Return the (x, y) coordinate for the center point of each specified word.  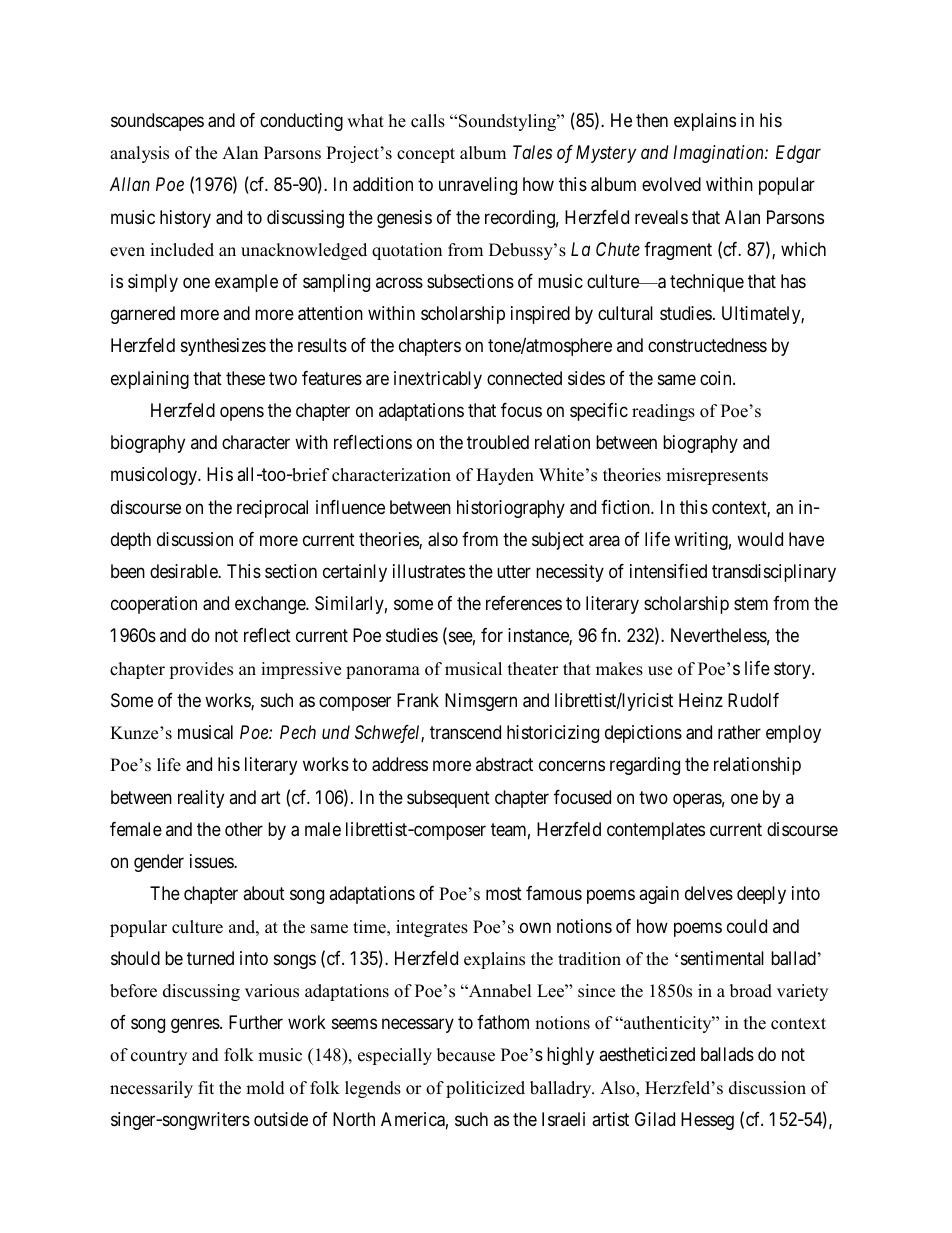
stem (751, 604)
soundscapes (157, 122)
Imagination (719, 154)
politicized (485, 1089)
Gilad (655, 1119)
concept (426, 155)
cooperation (154, 605)
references (524, 603)
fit (206, 1087)
